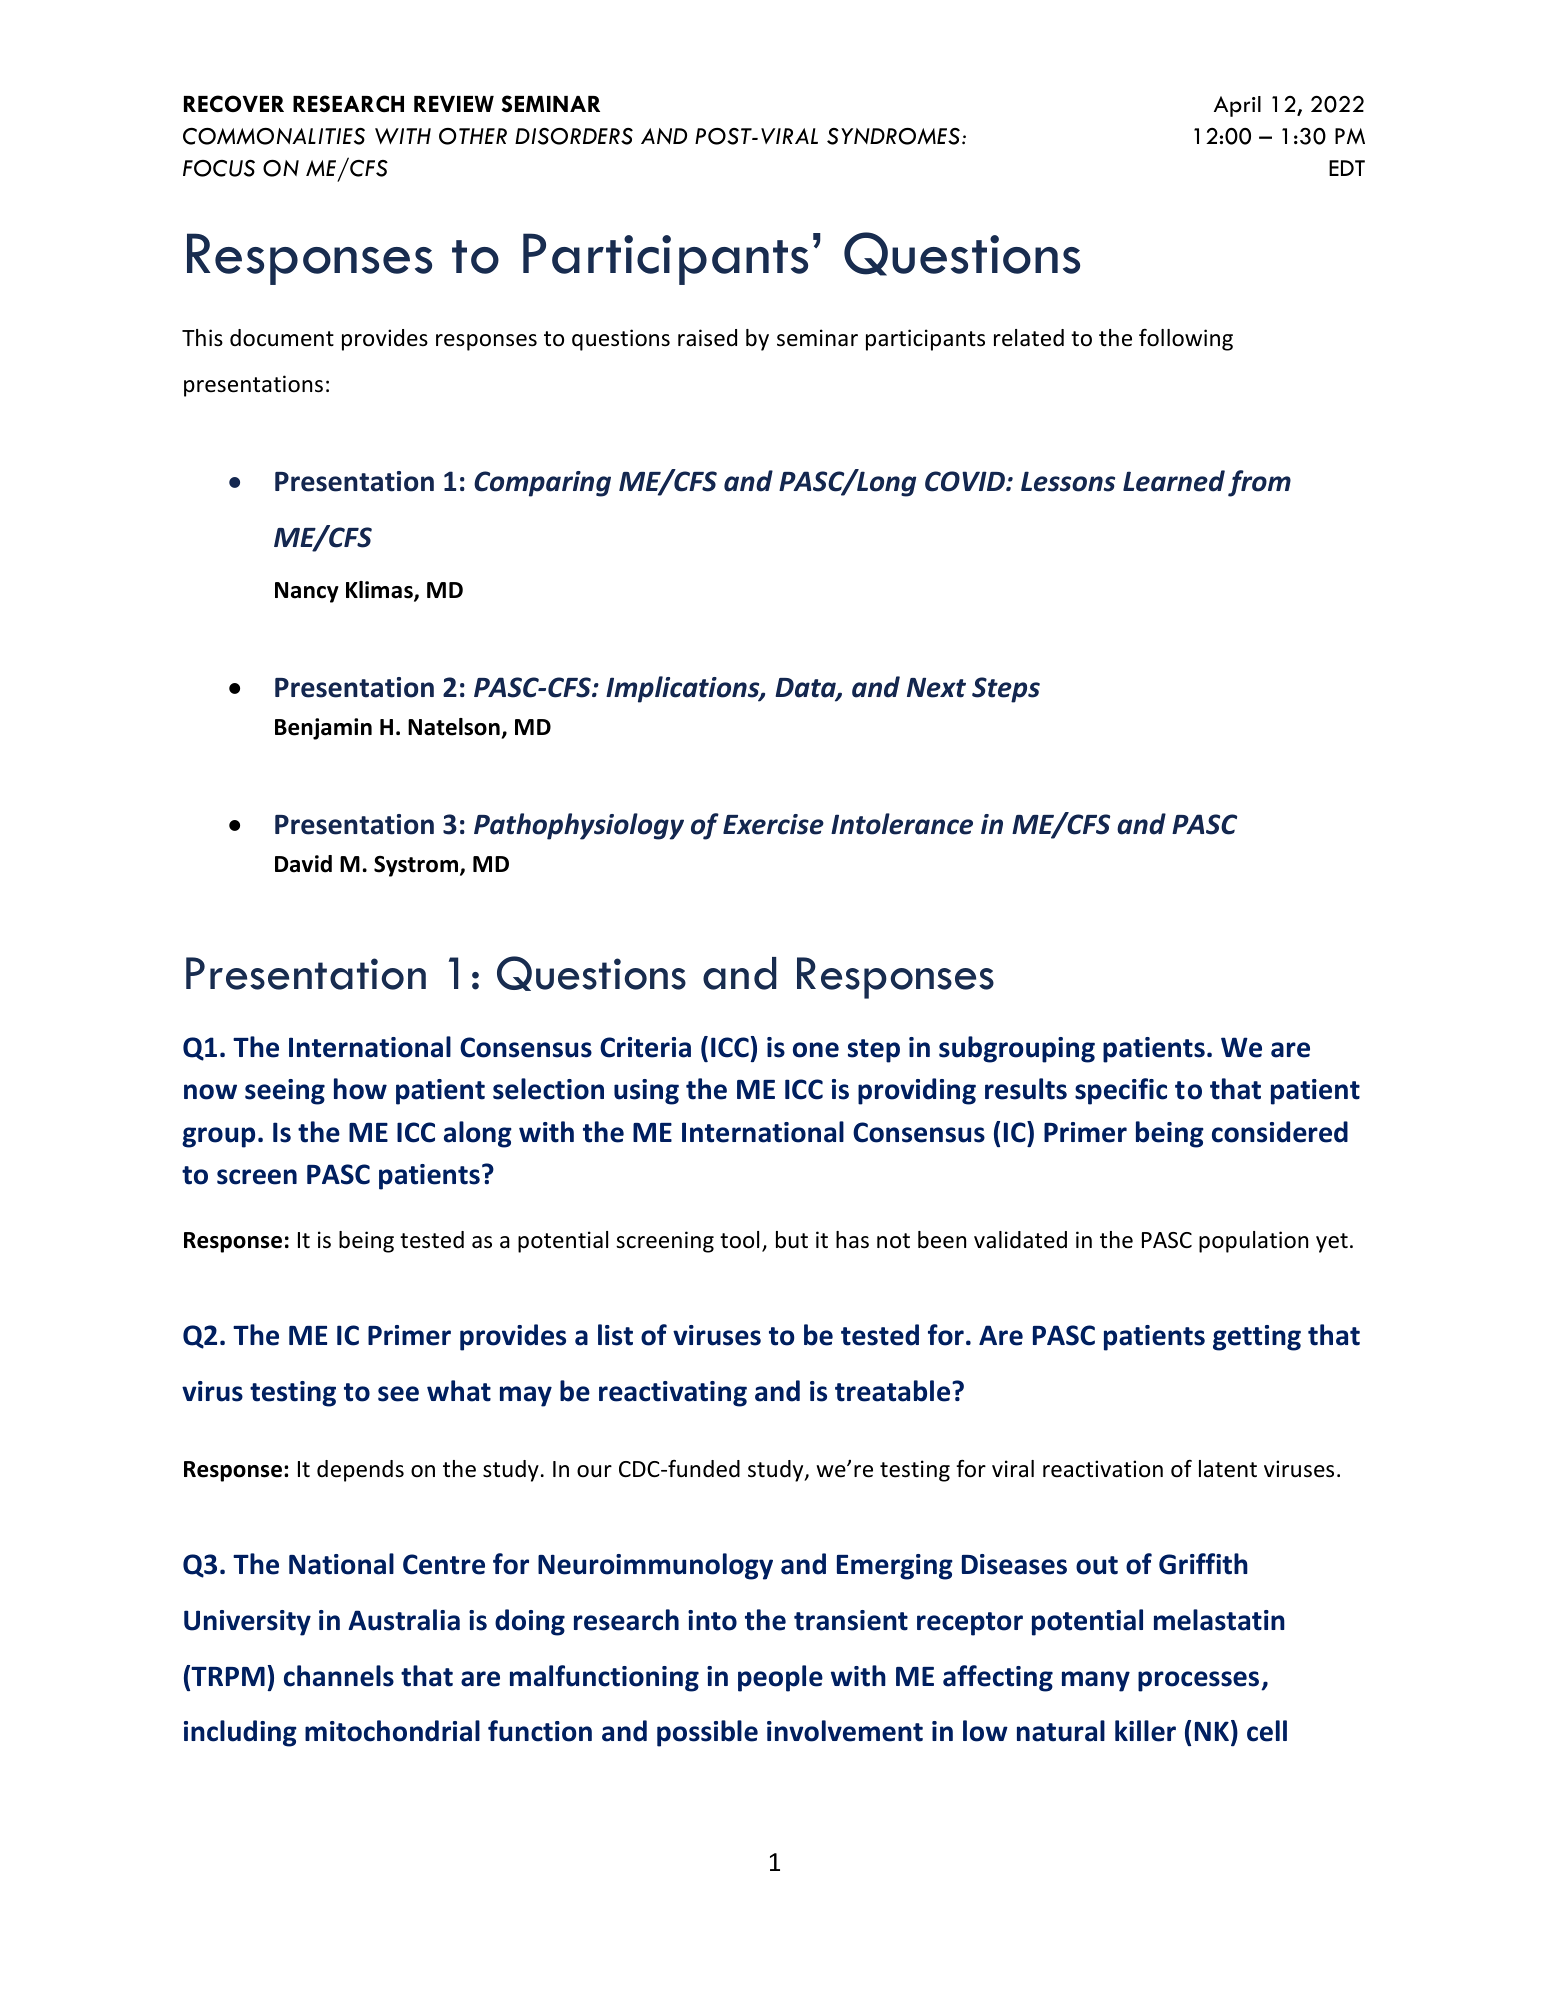 The width and height of the screenshot is (1549, 2004). What do you see at coordinates (895, 136) in the screenshot?
I see `SYNDROMES` at bounding box center [895, 136].
